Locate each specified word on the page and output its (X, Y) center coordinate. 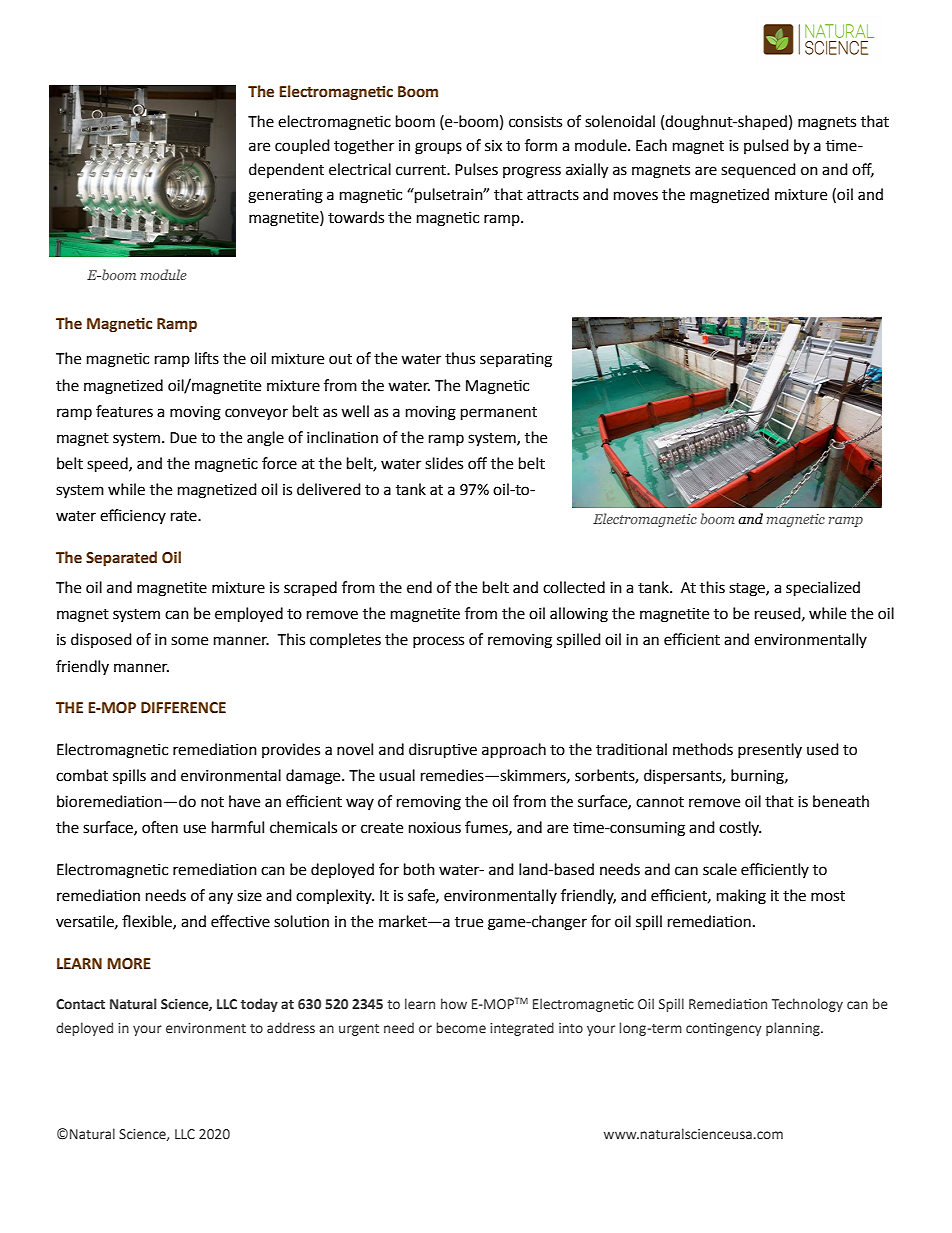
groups (438, 148)
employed (249, 615)
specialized (823, 589)
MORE (129, 964)
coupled (302, 147)
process (438, 642)
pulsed (766, 146)
